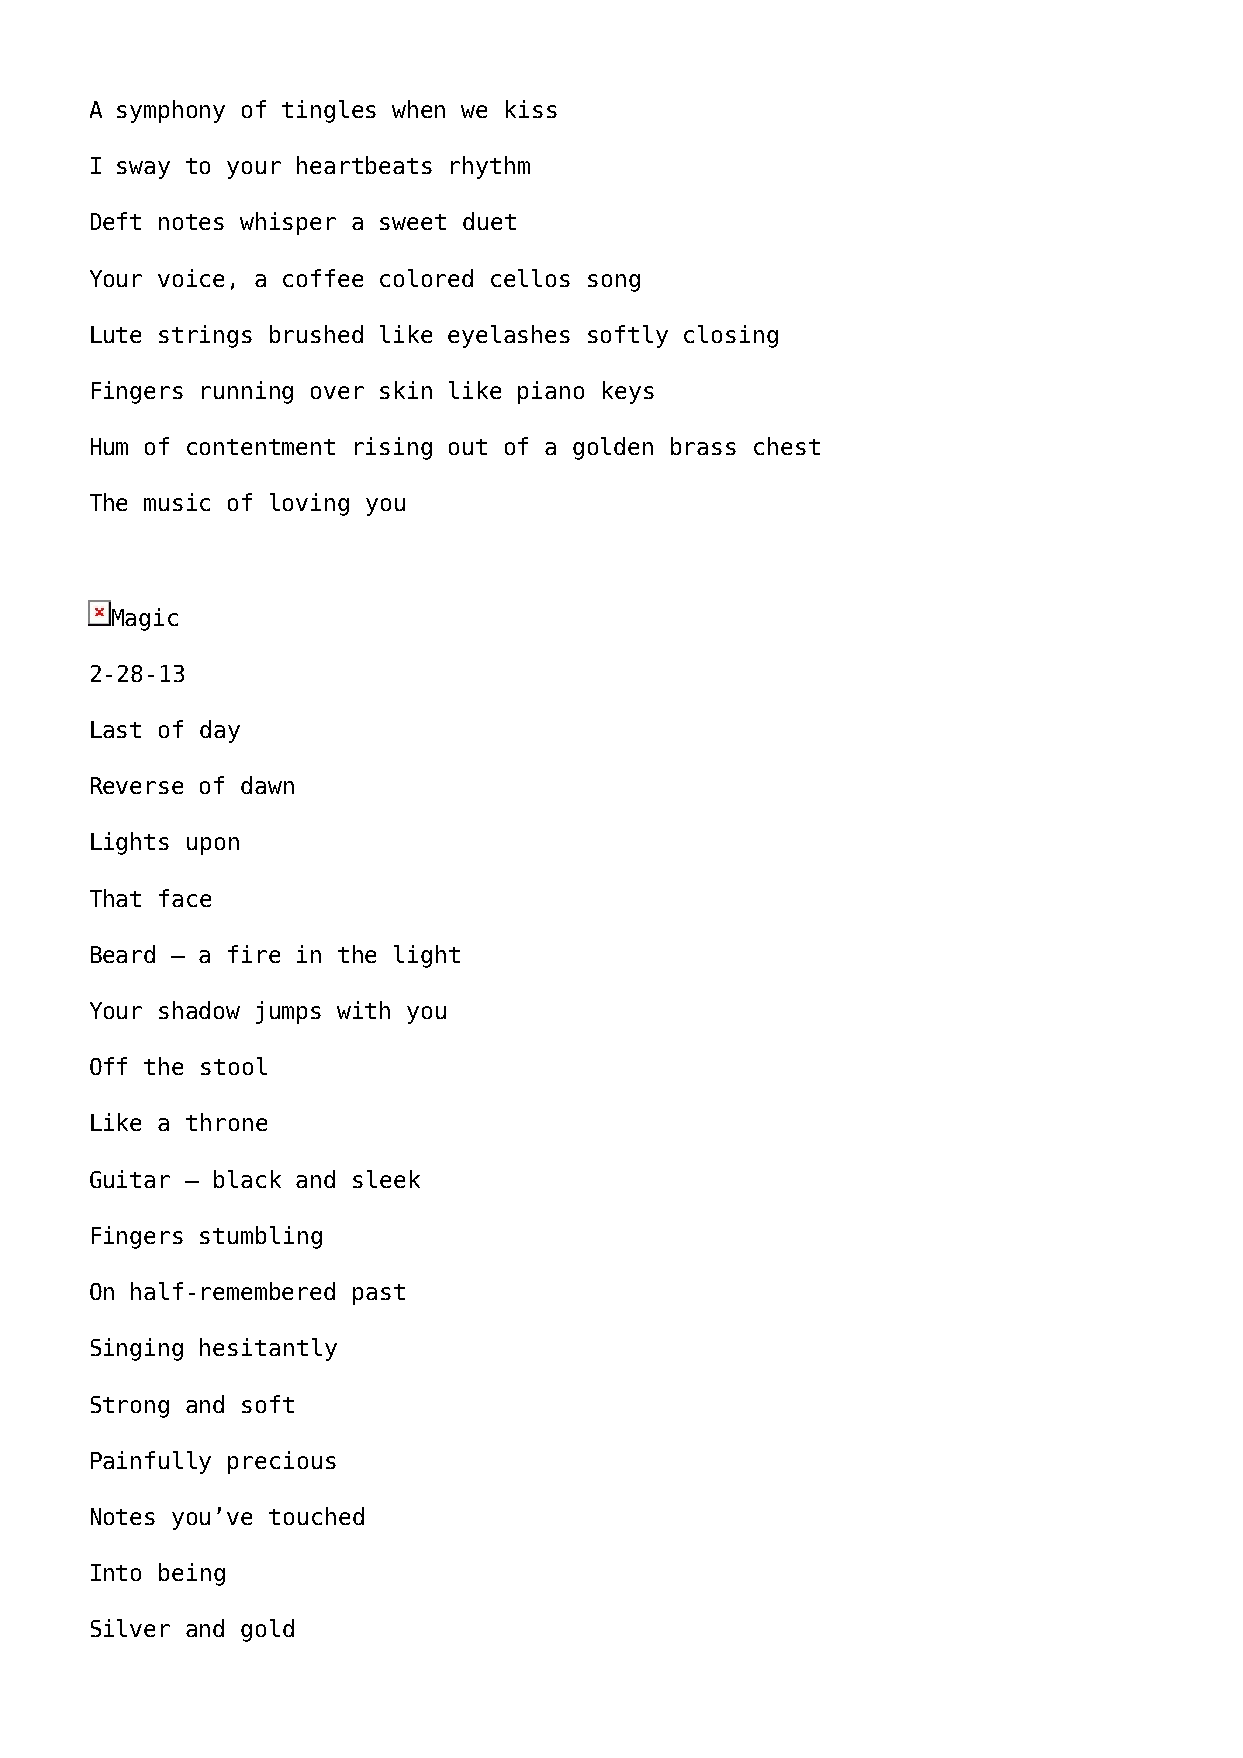 This document has height=1758, width=1243. What do you see at coordinates (703, 446) in the document?
I see `brass` at bounding box center [703, 446].
